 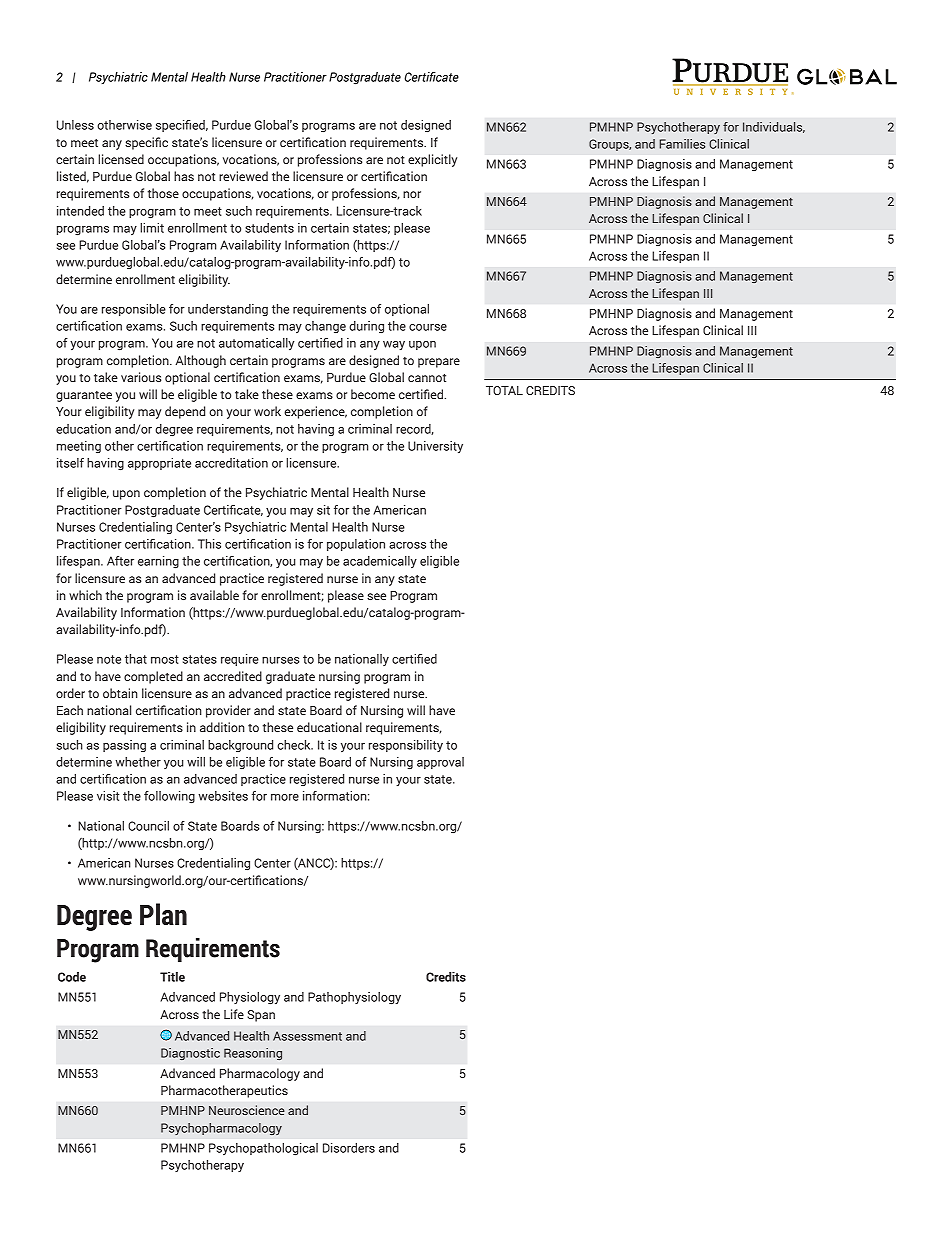 What do you see at coordinates (307, 1036) in the image?
I see `Assessment` at bounding box center [307, 1036].
